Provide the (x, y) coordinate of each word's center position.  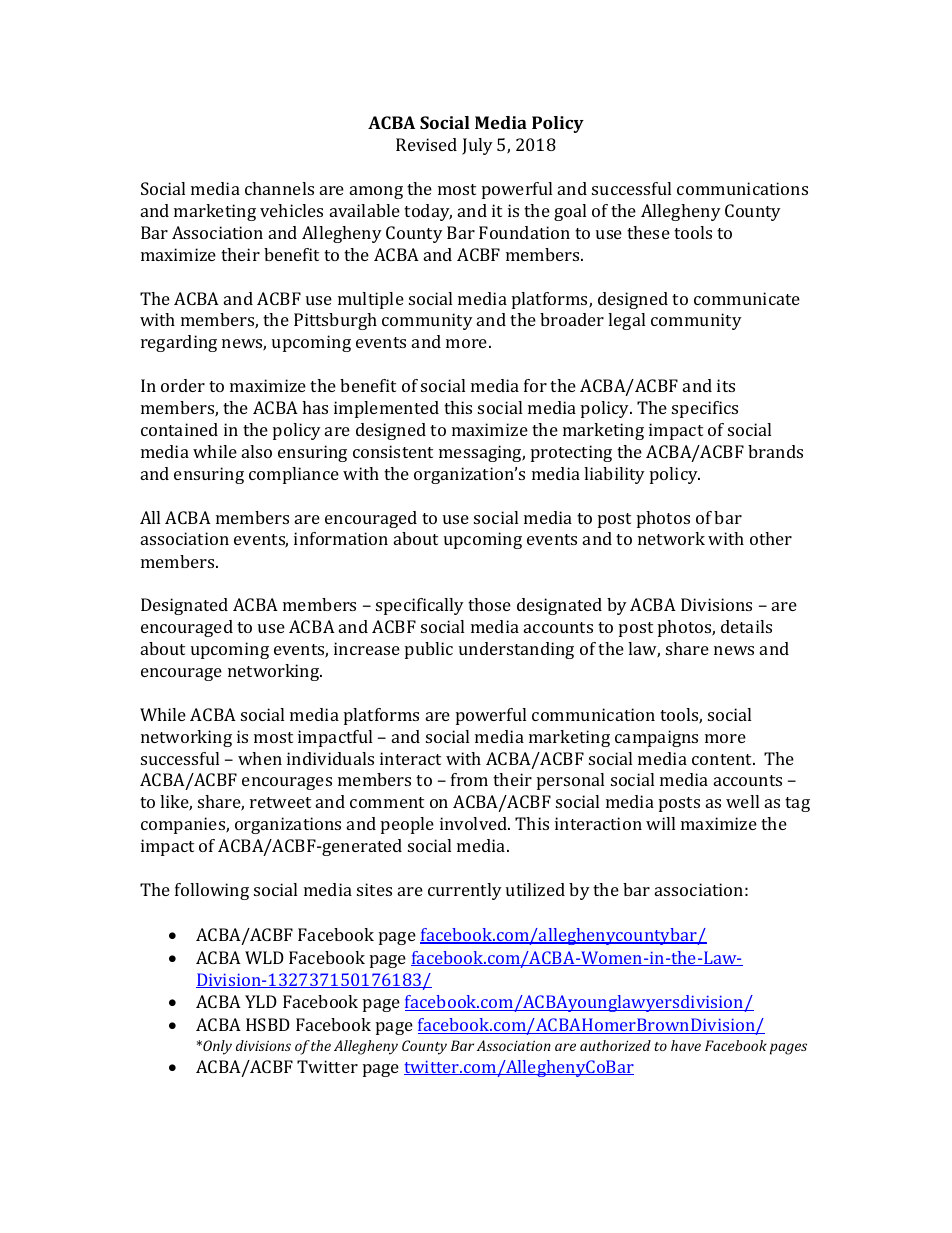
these (648, 232)
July (477, 146)
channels (279, 188)
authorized (615, 1045)
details (746, 626)
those (489, 604)
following (212, 891)
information (341, 538)
